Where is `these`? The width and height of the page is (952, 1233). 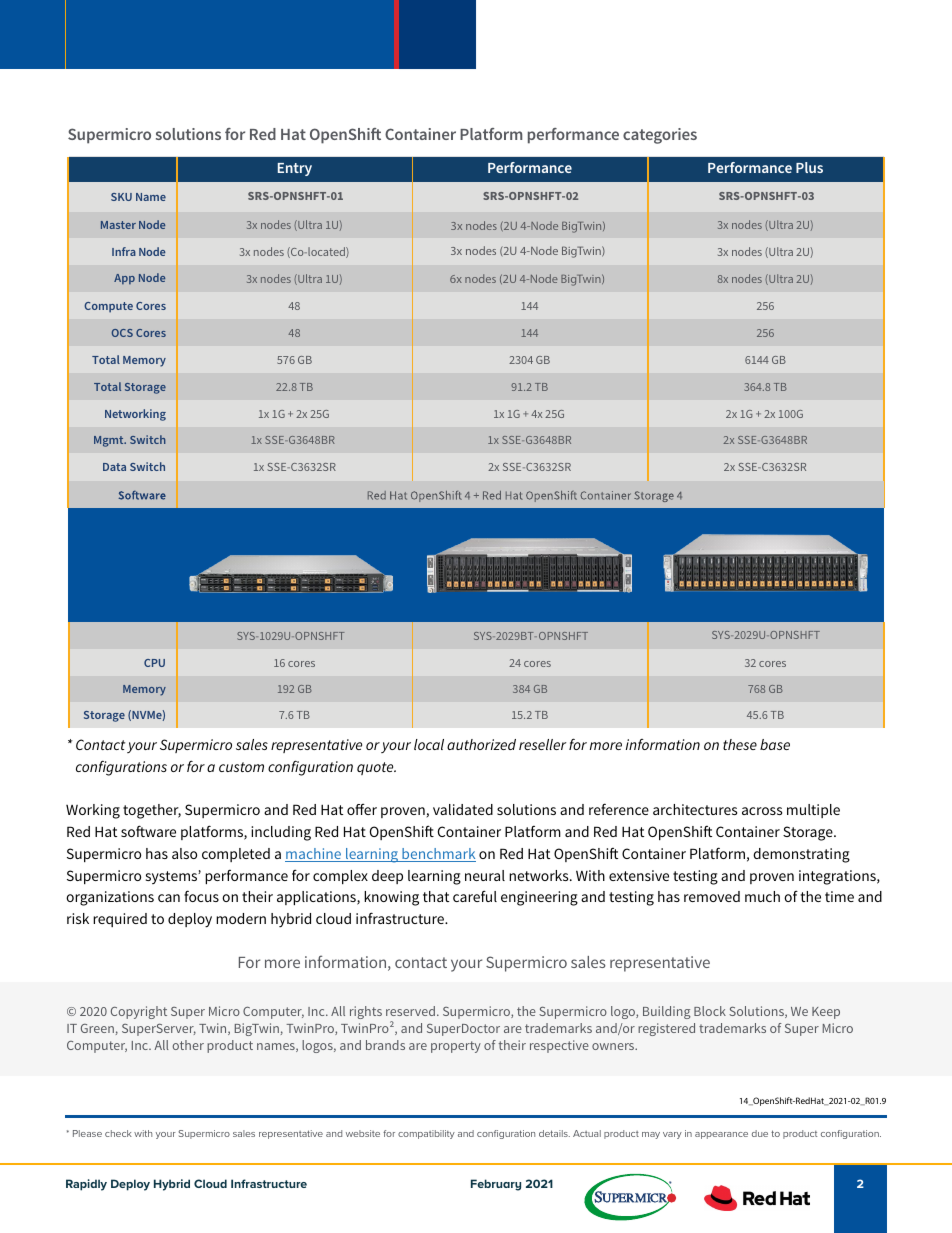 these is located at coordinates (740, 744).
